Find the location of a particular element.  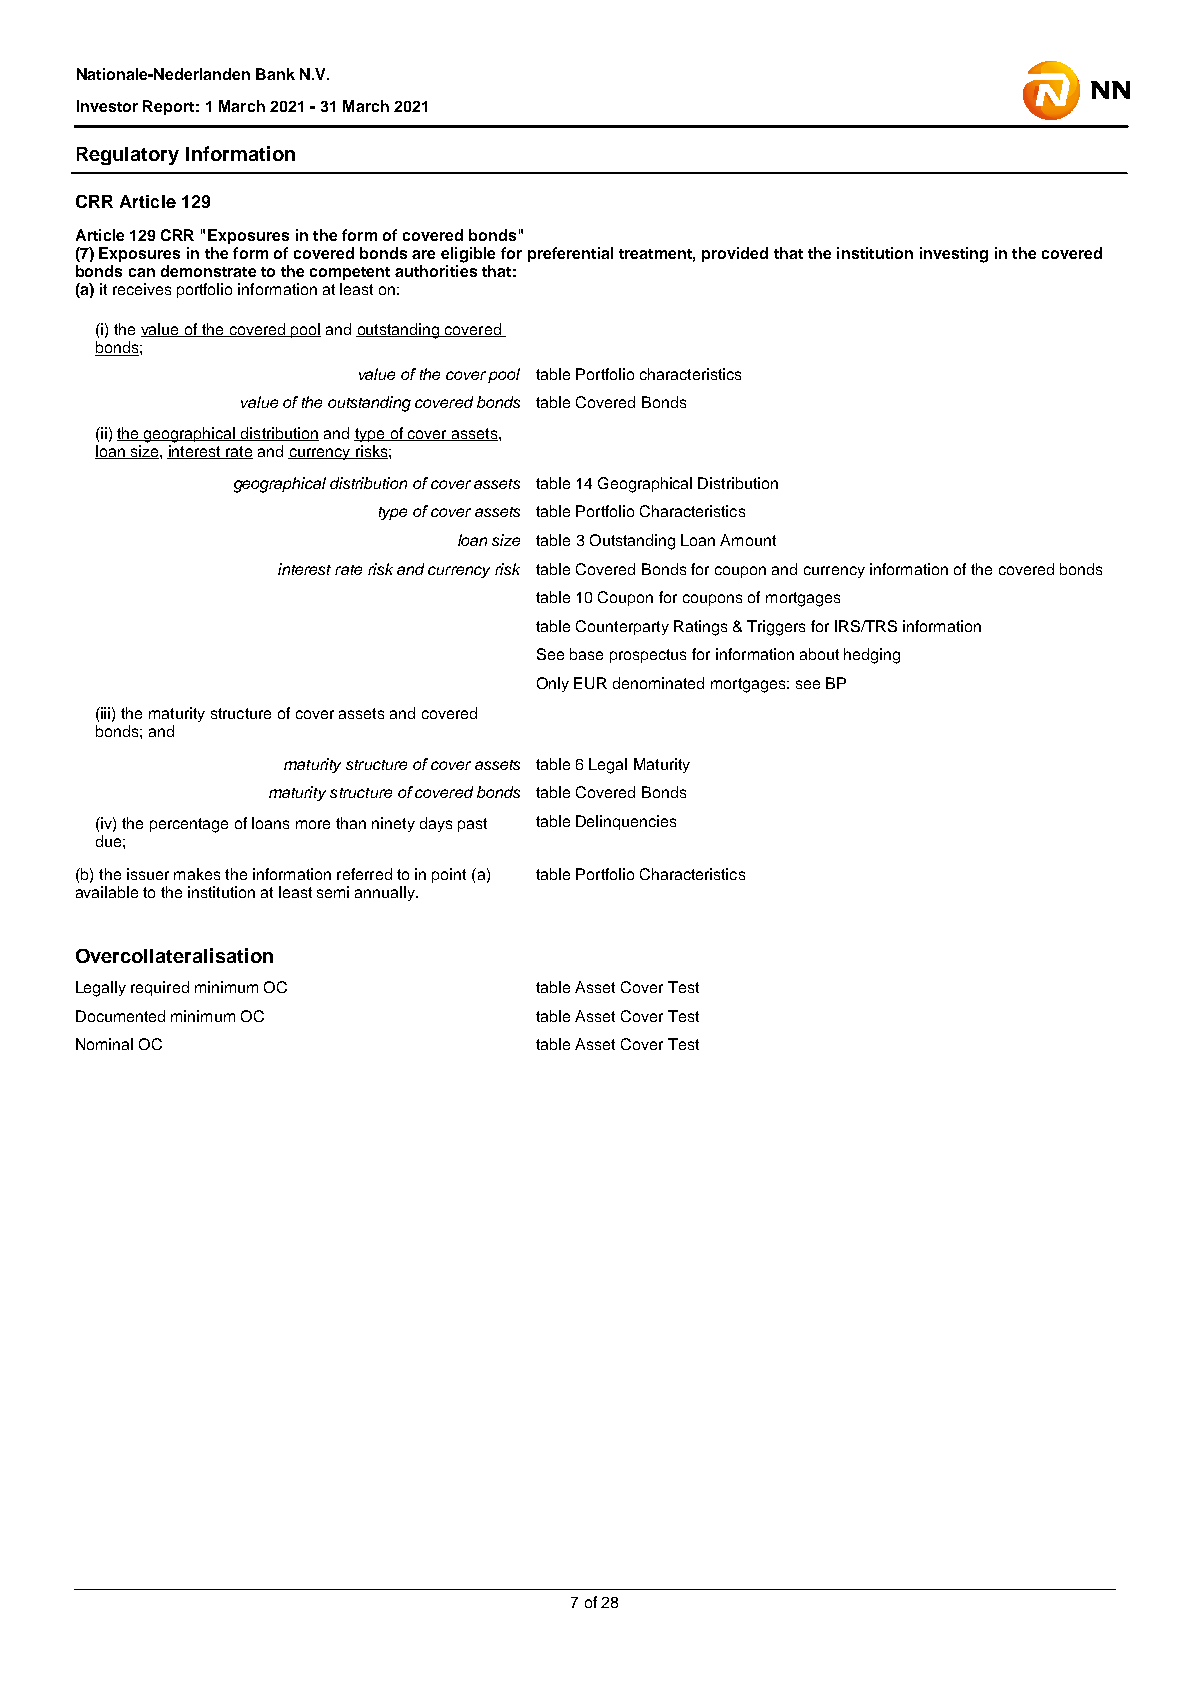

investing is located at coordinates (954, 255).
